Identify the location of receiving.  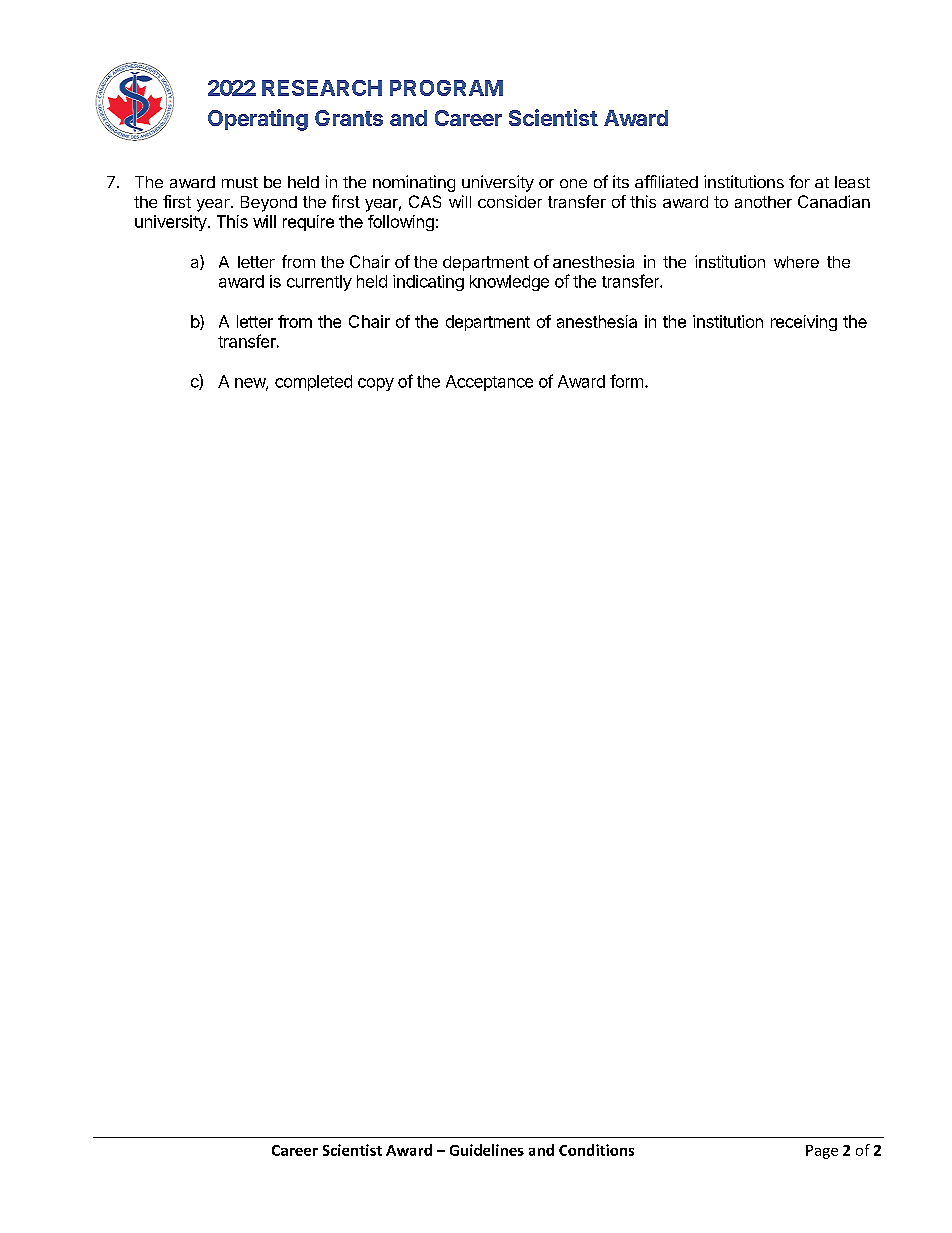
(804, 323).
